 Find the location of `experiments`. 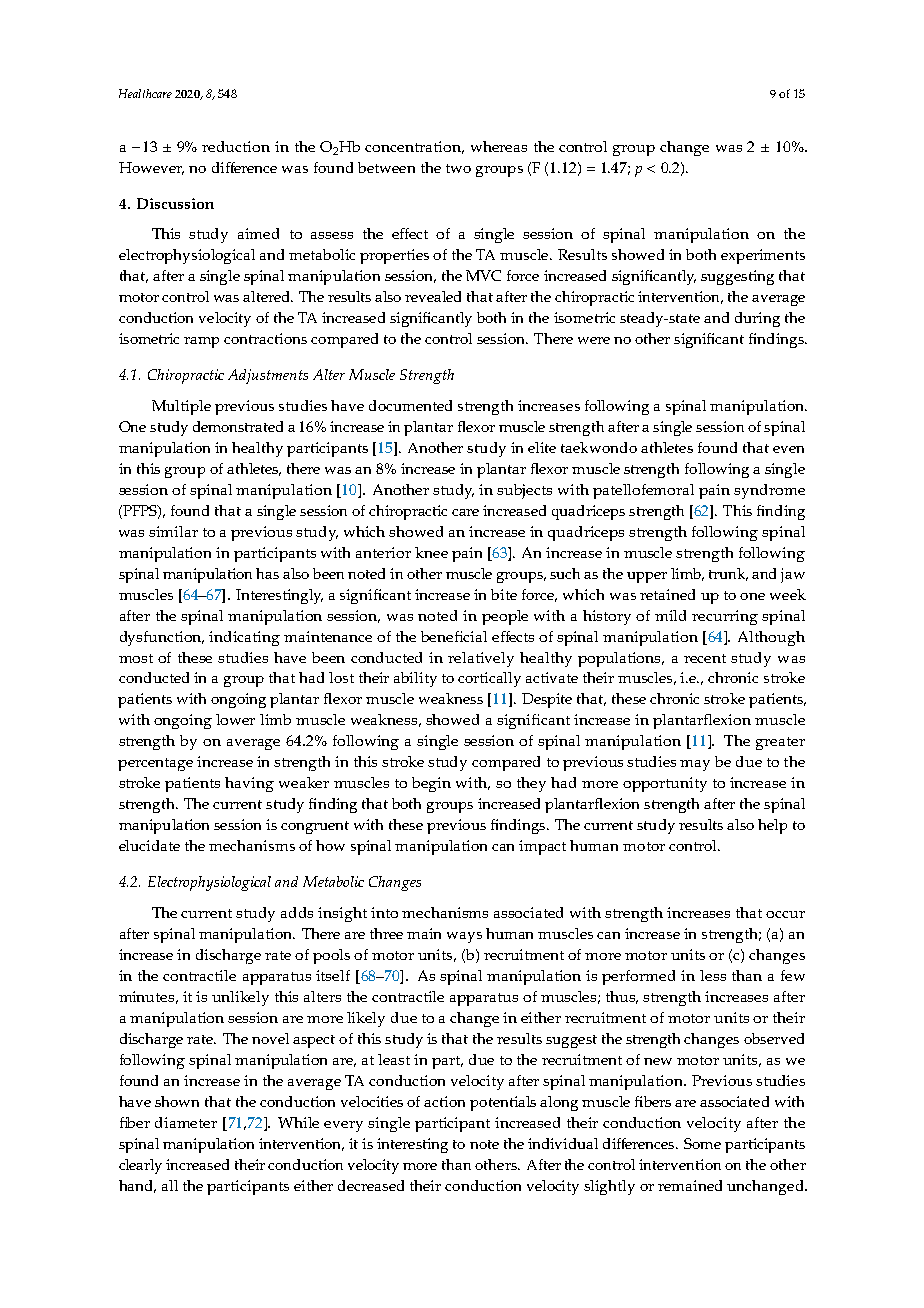

experiments is located at coordinates (763, 256).
